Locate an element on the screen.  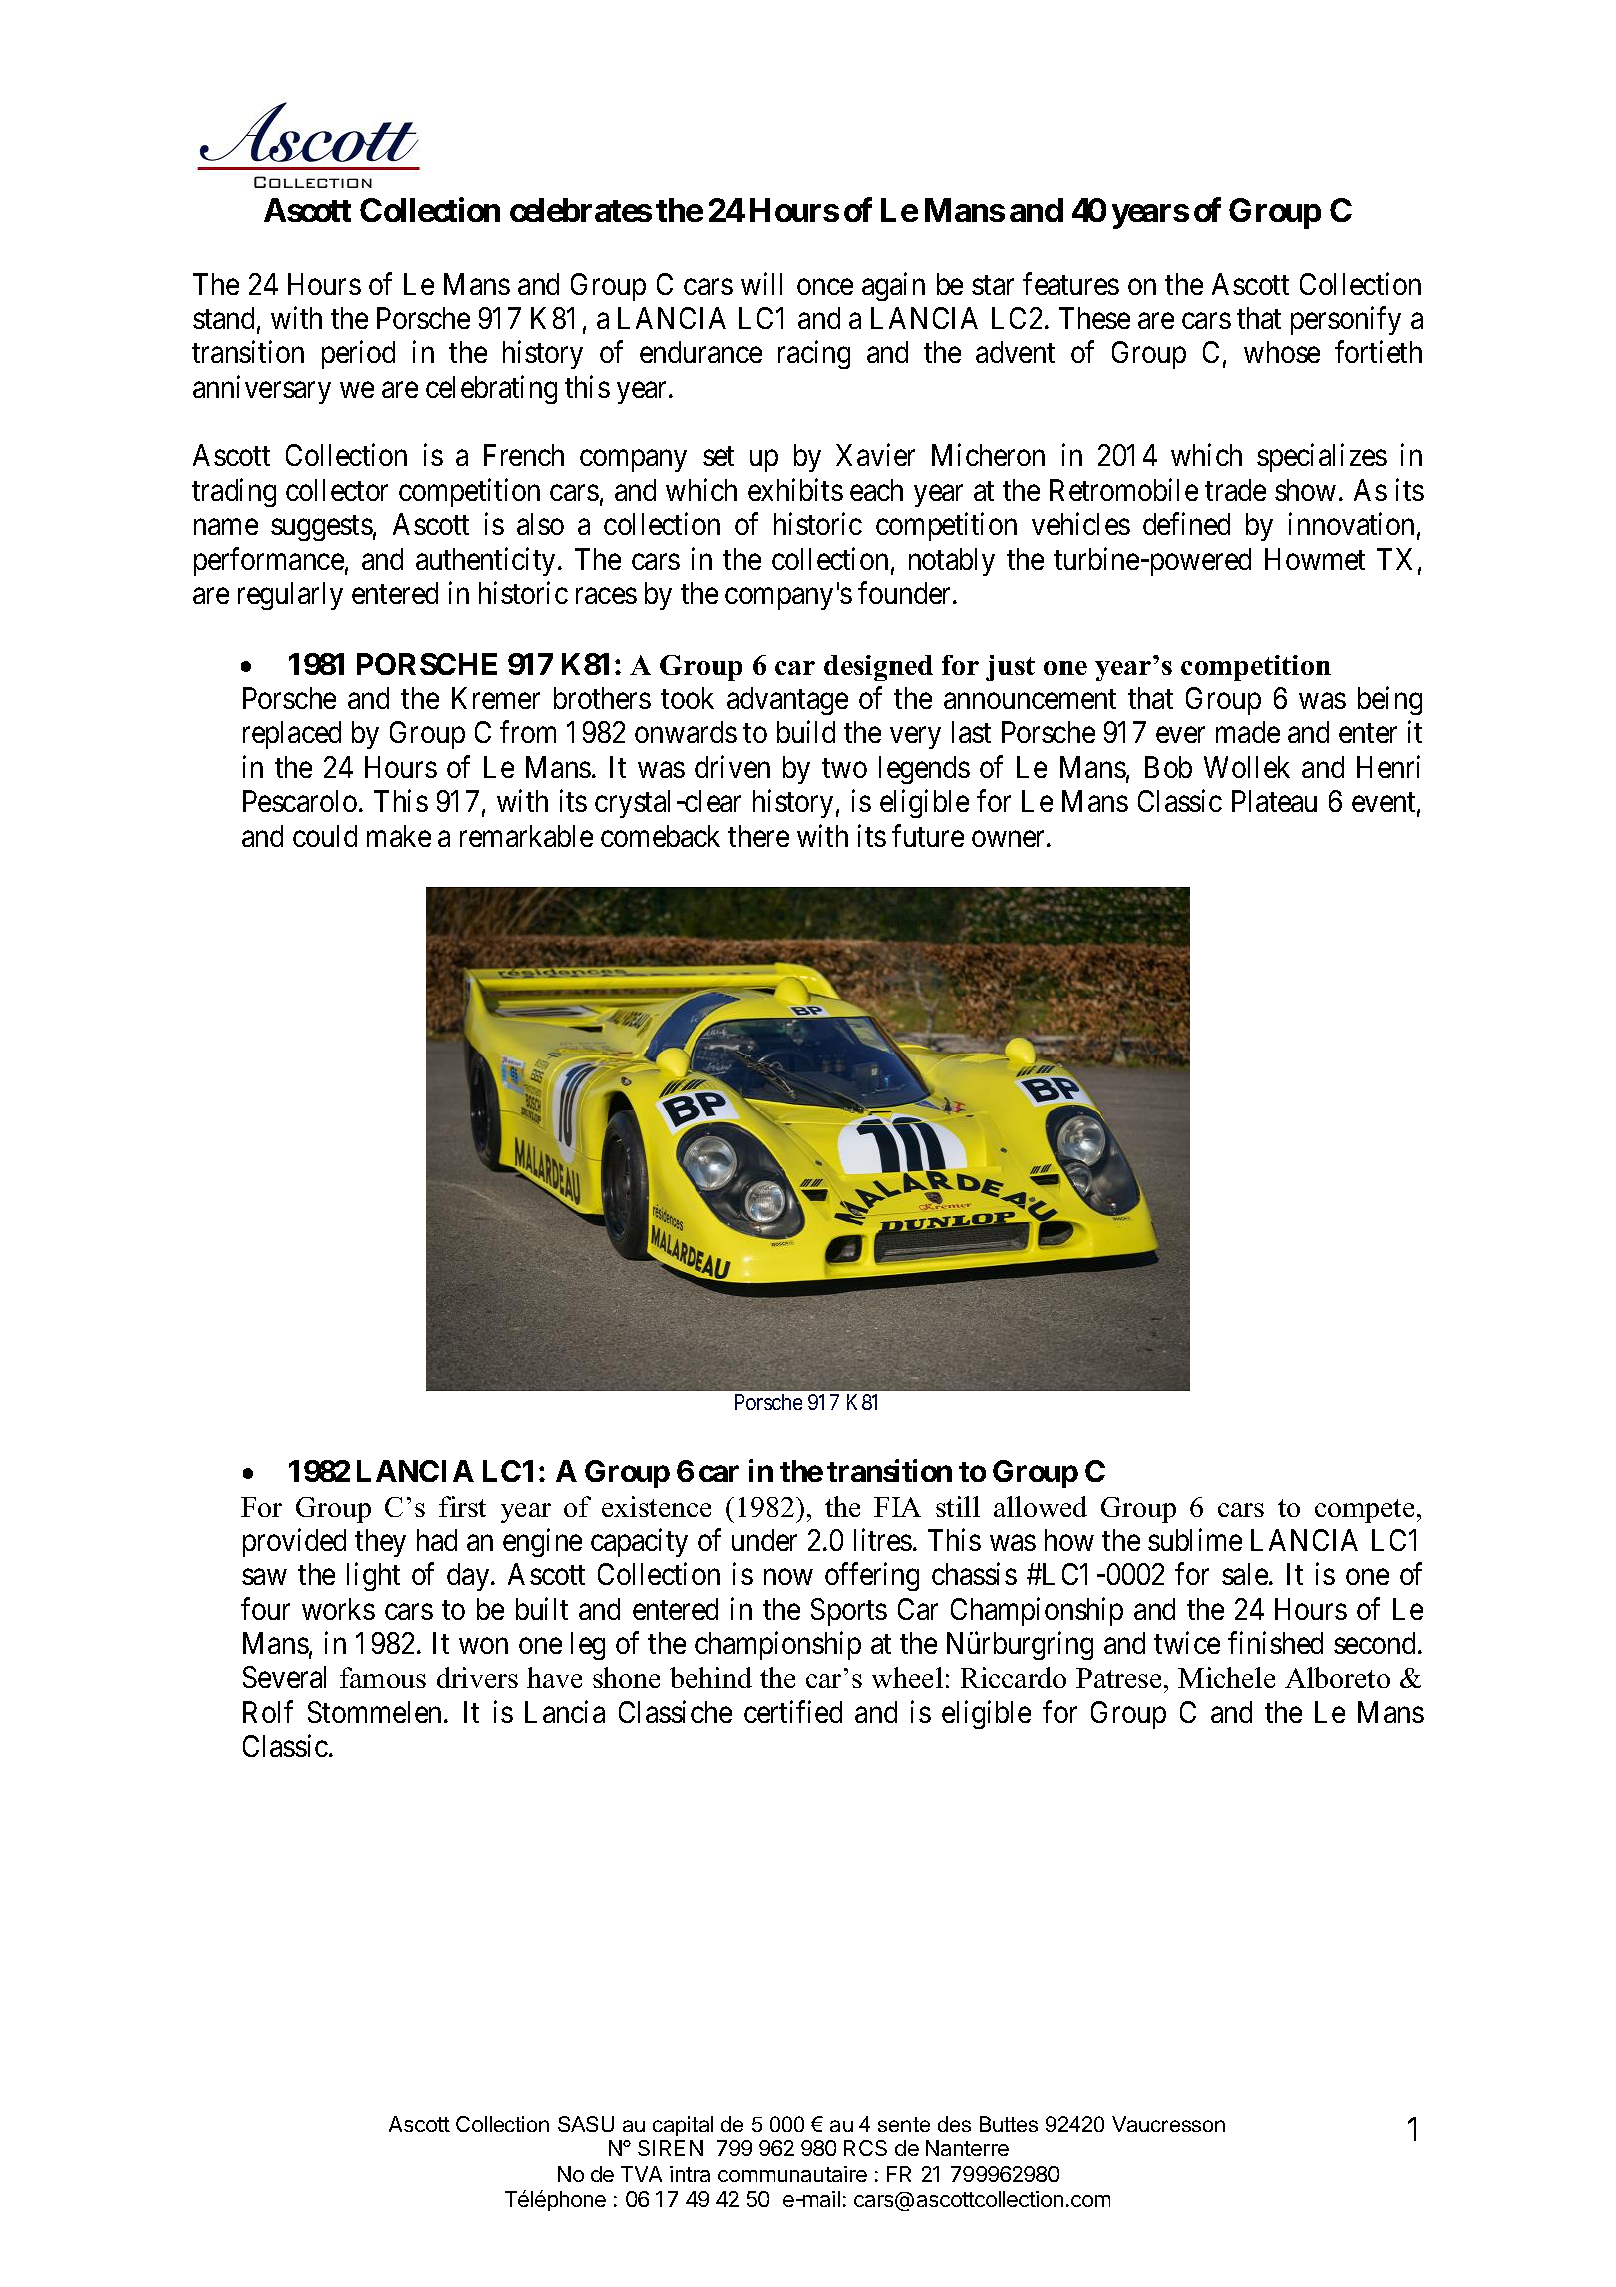
racing is located at coordinates (814, 355).
